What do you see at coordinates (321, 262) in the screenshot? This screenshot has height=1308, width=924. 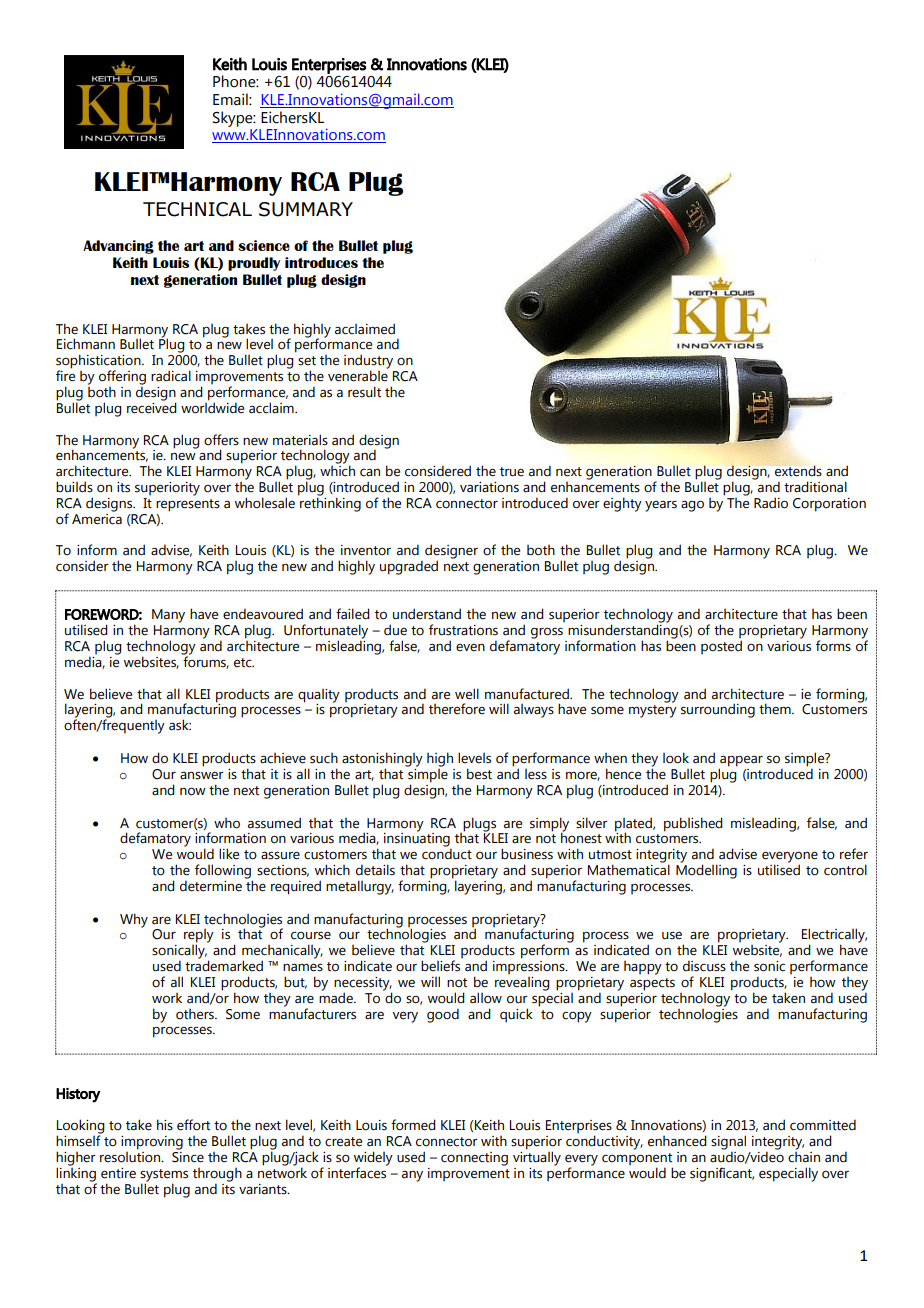 I see `introduces` at bounding box center [321, 262].
